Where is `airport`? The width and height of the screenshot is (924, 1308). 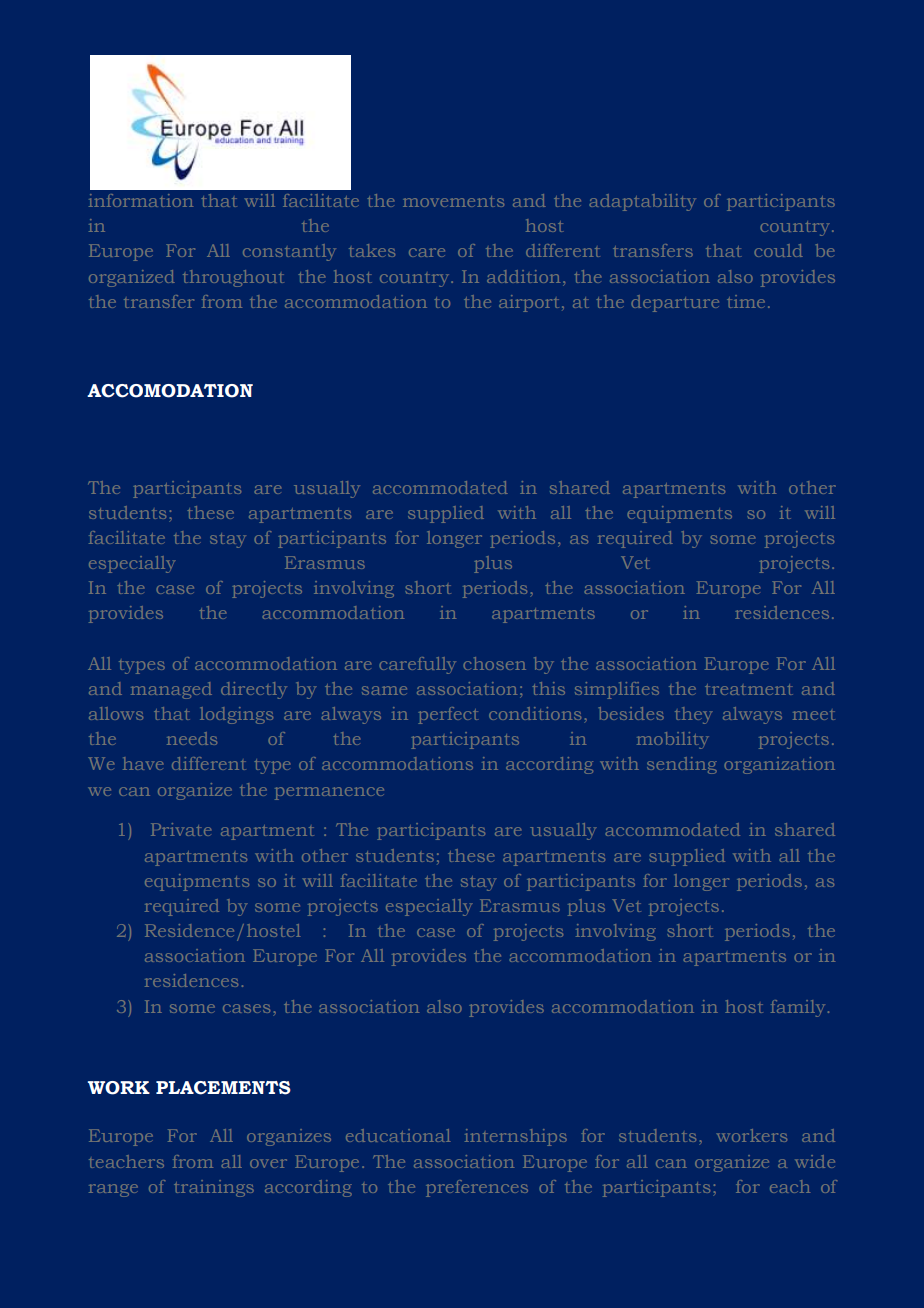 airport is located at coordinates (529, 303).
